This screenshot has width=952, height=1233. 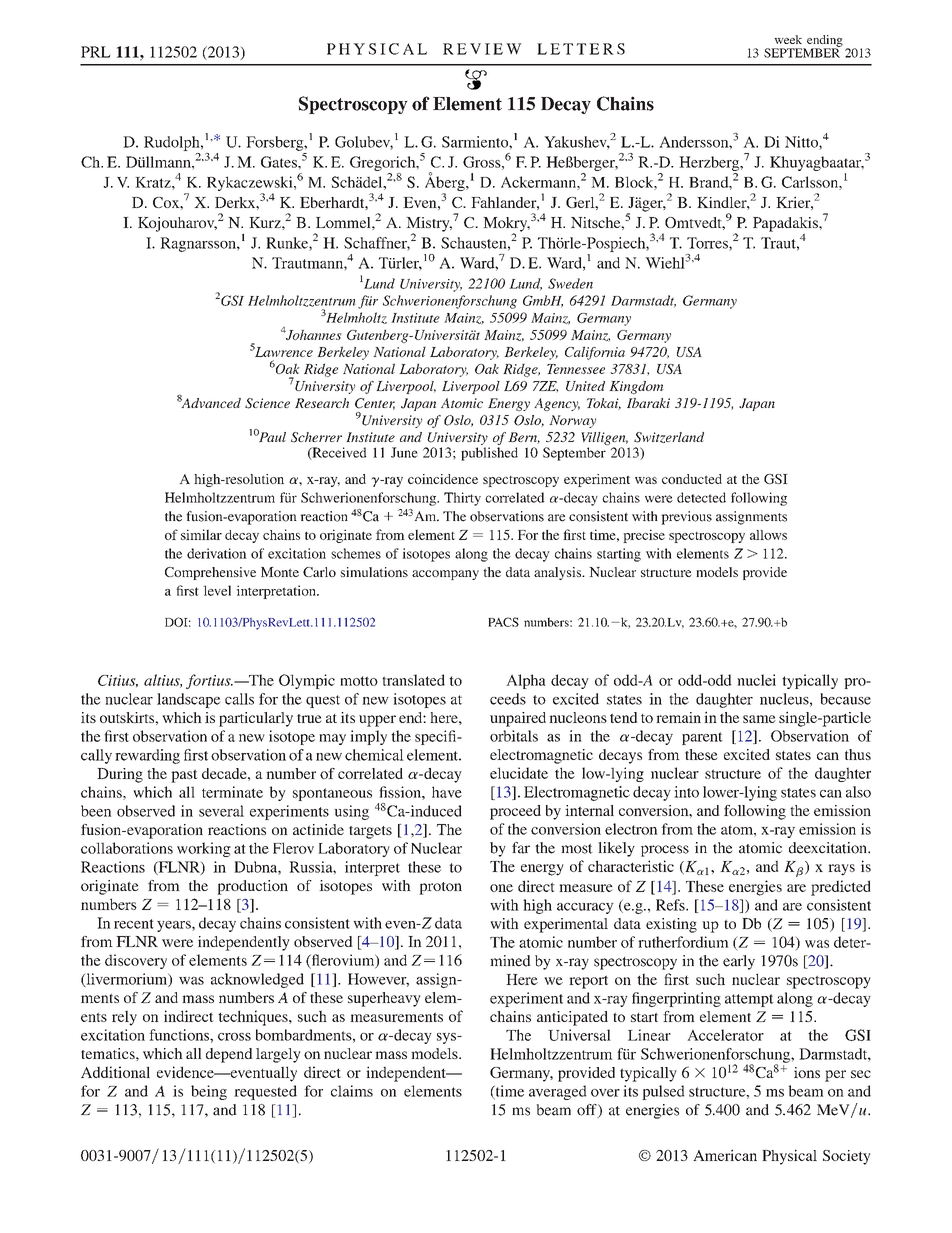 I want to click on week, so click(x=788, y=39).
